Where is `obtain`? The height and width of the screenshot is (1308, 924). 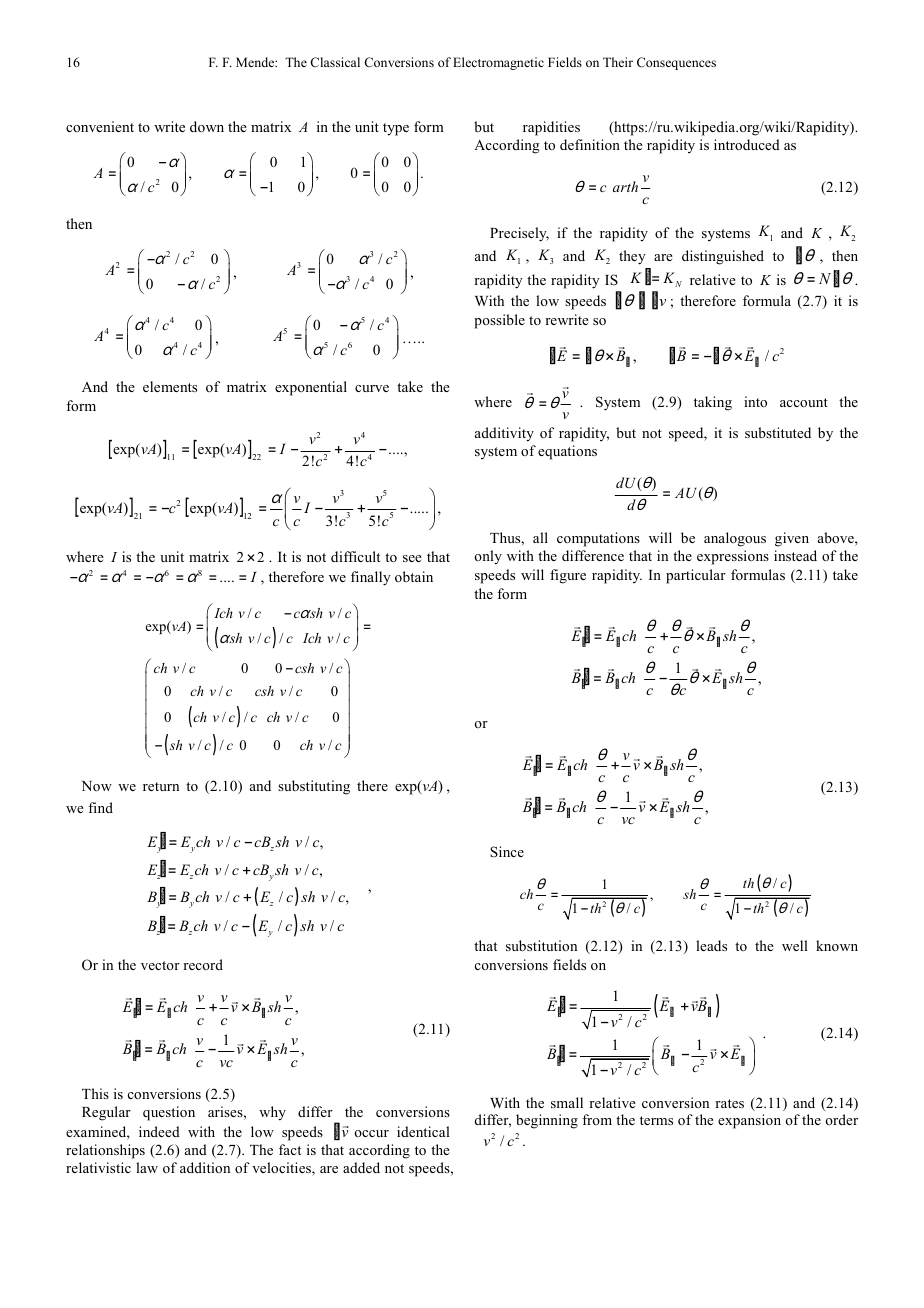 obtain is located at coordinates (414, 576).
